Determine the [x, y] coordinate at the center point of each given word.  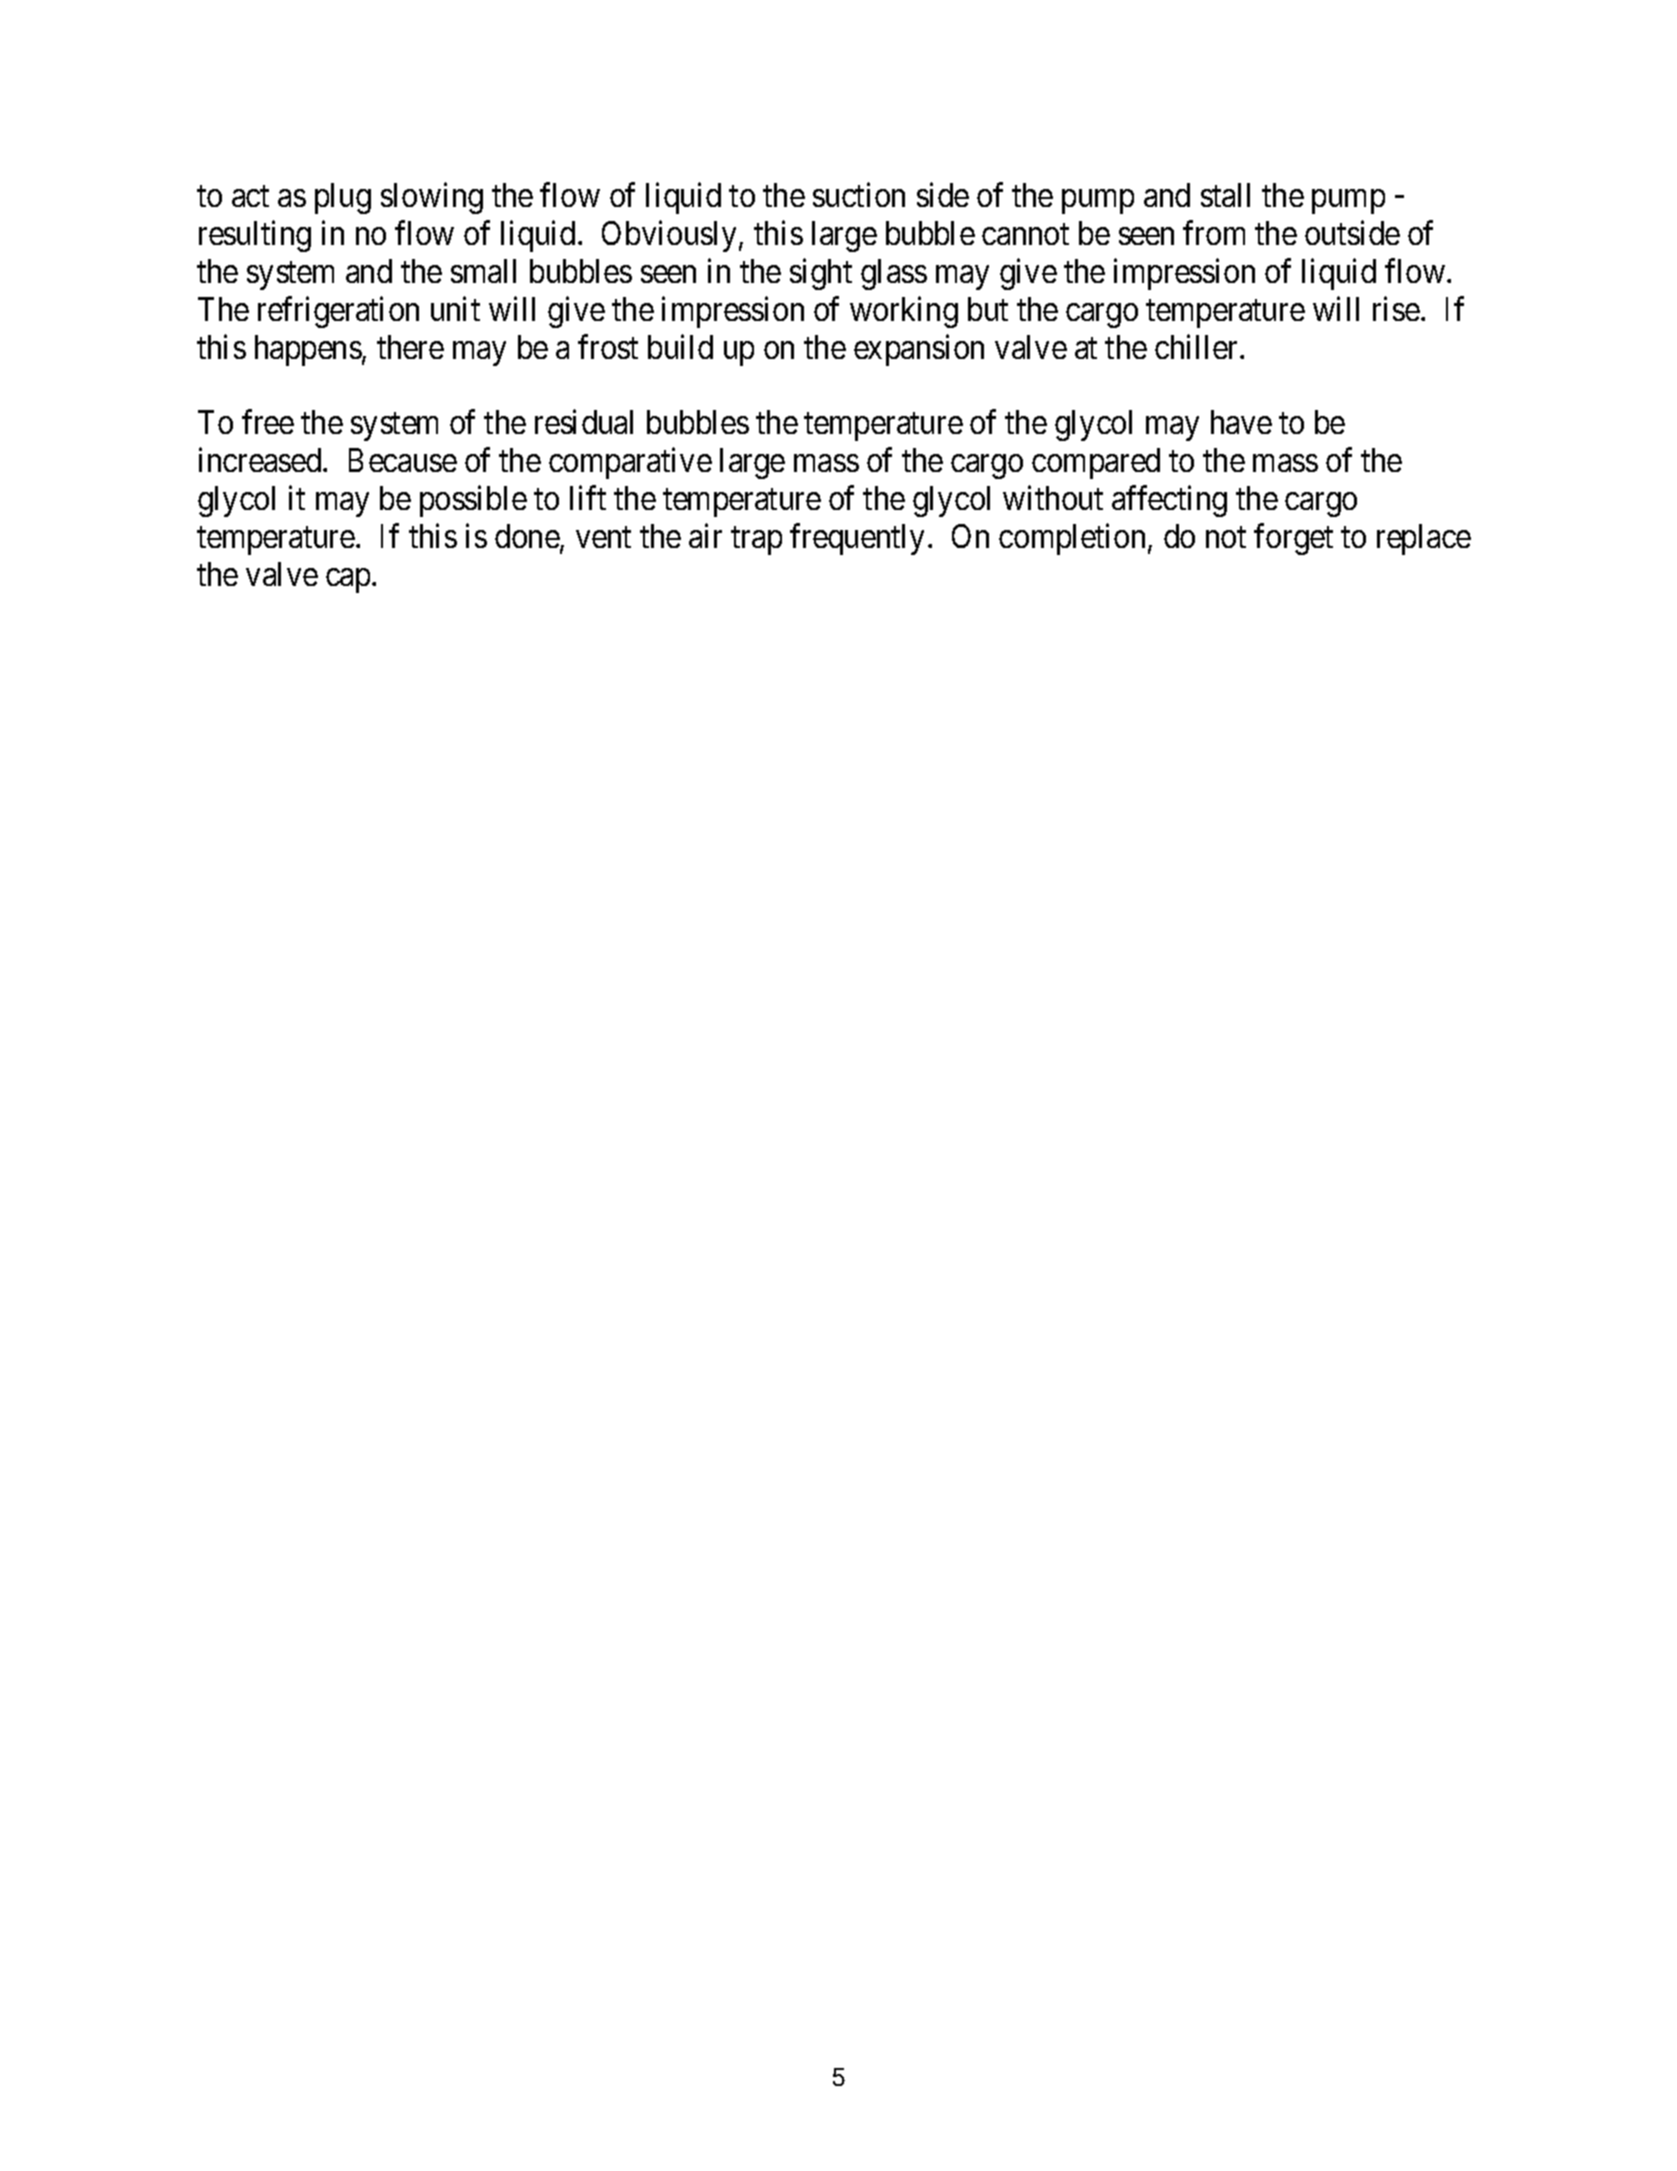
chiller [1198, 346]
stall [1225, 195]
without [1053, 498]
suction [859, 195]
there [410, 347]
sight [821, 274]
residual [584, 422]
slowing [432, 198]
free [268, 422]
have [1241, 422]
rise [1396, 308]
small [483, 271]
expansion [919, 350]
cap [348, 581]
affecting [1169, 501]
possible [473, 501]
